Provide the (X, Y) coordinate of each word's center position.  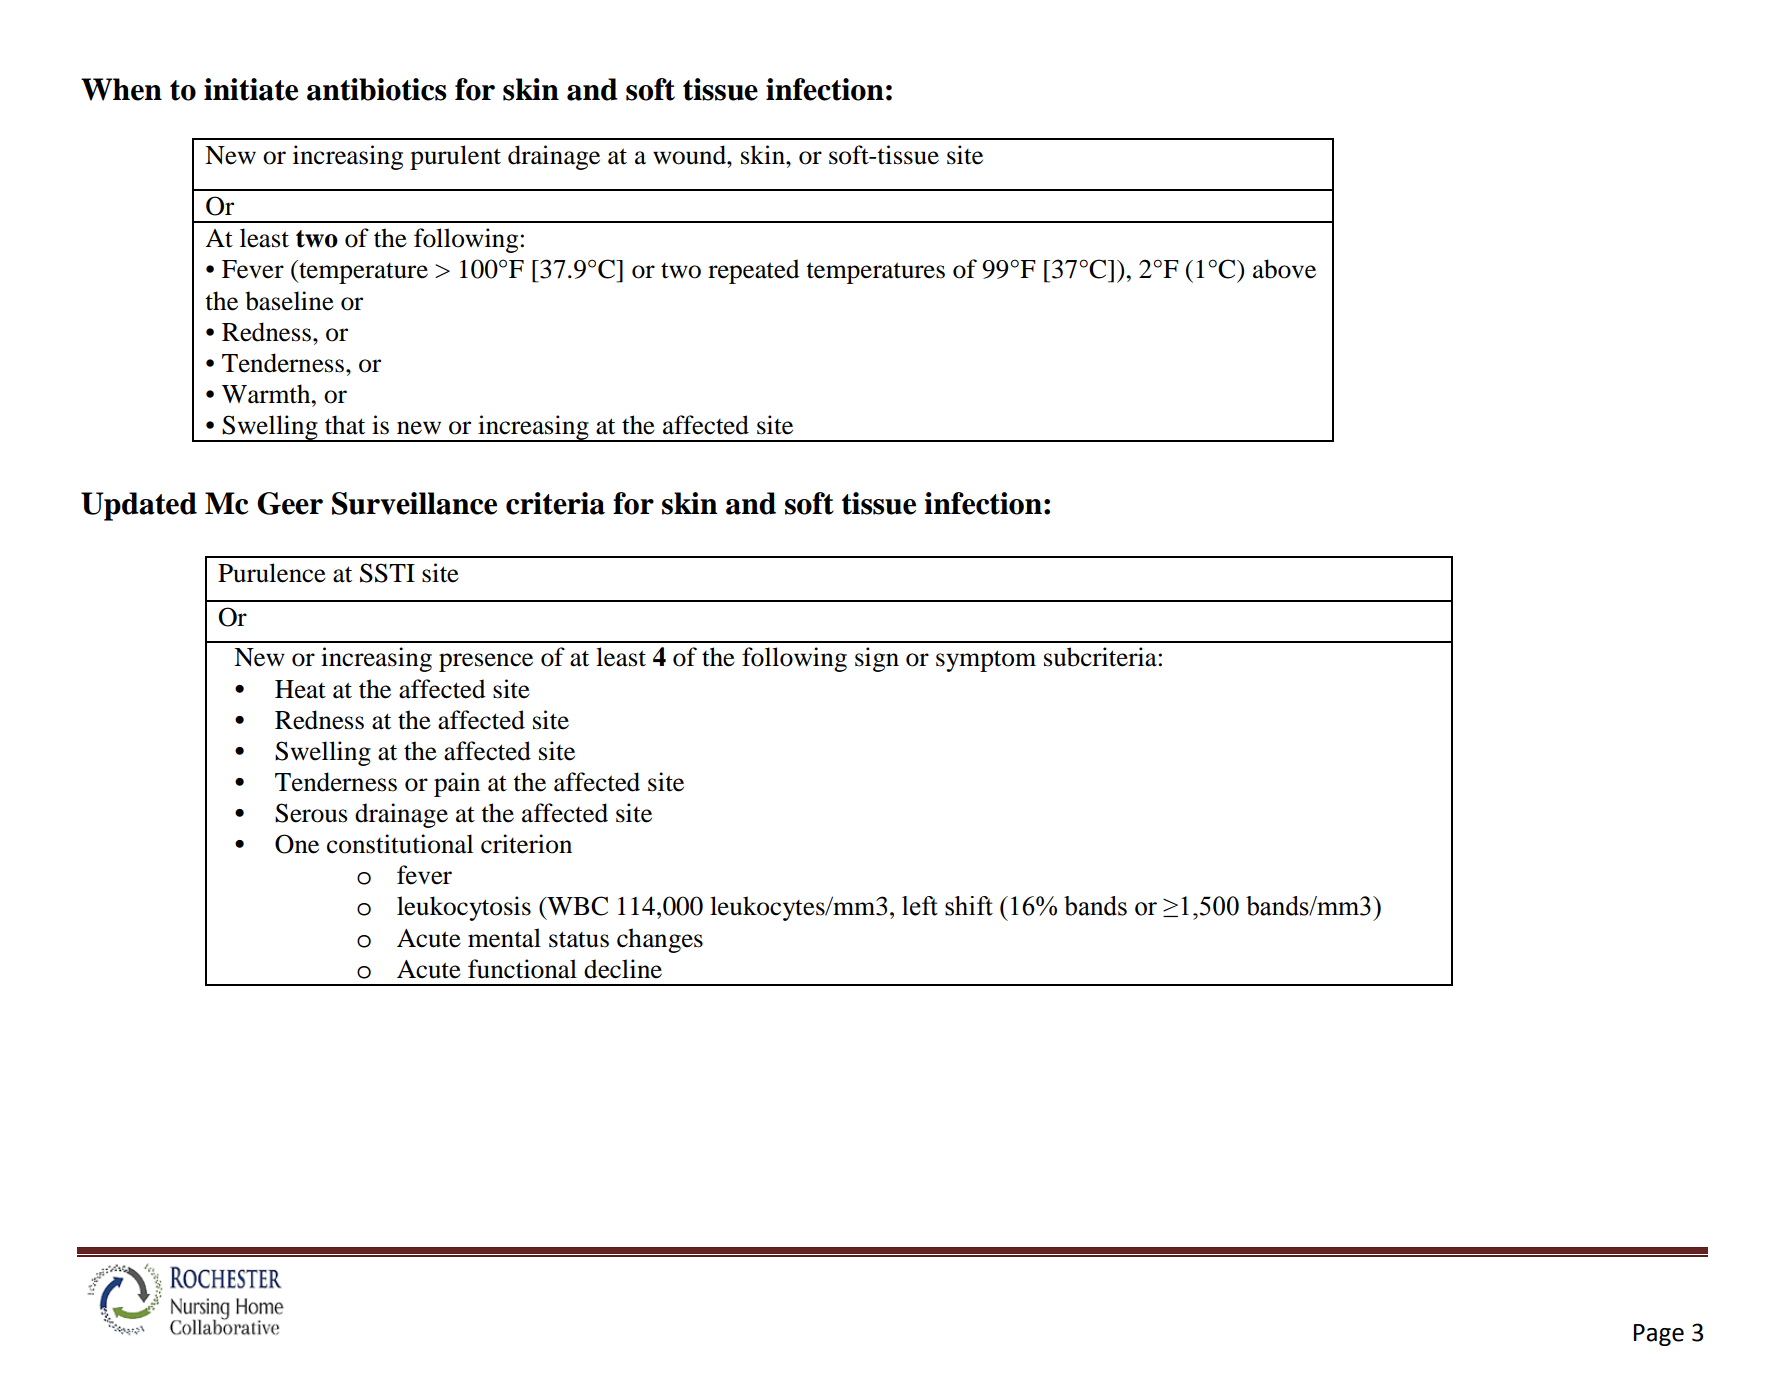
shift (969, 906)
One (297, 844)
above (1284, 269)
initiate (251, 89)
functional (522, 969)
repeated (753, 271)
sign (877, 659)
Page (1659, 1335)
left (920, 906)
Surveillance (414, 503)
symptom (986, 661)
